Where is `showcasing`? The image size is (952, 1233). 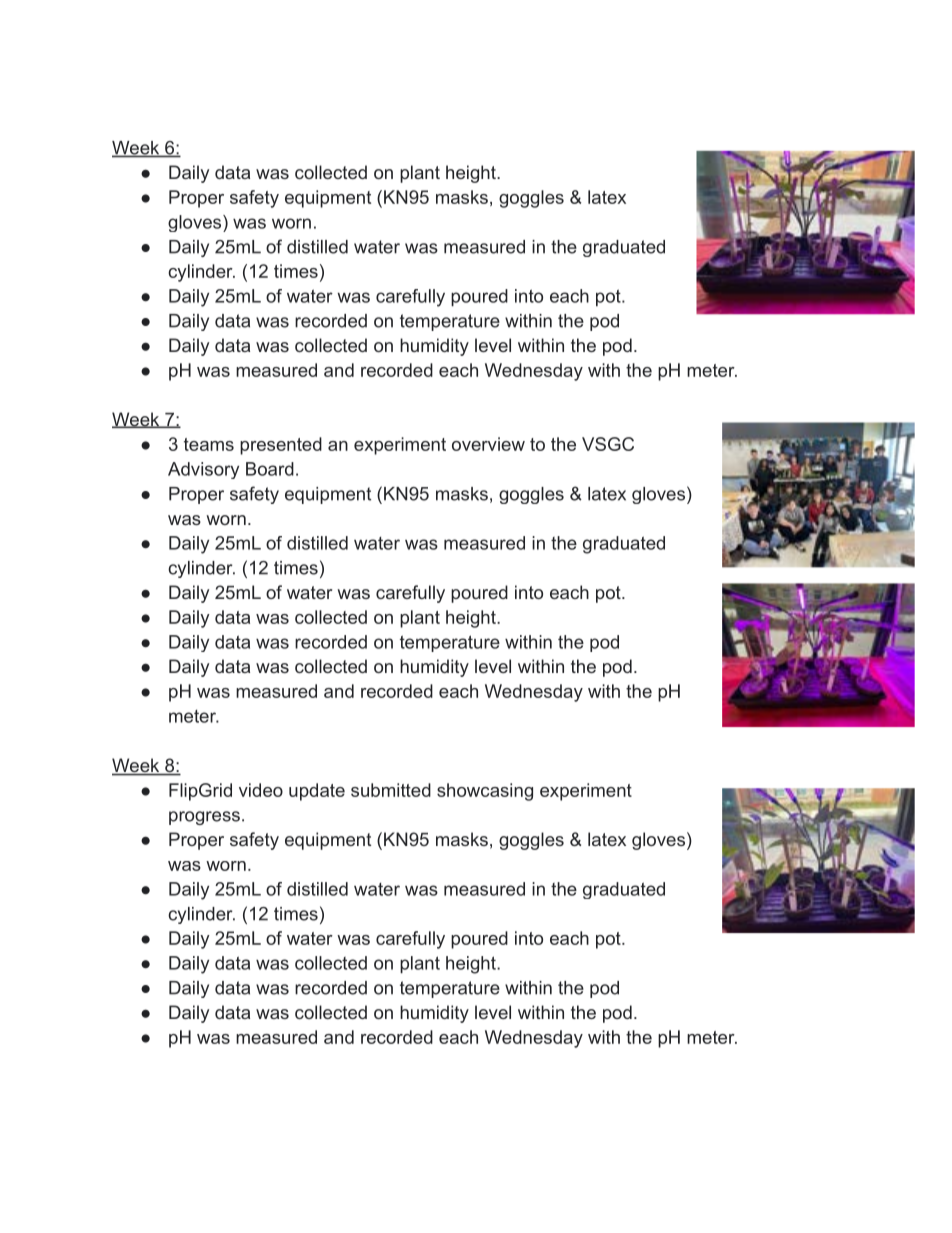
showcasing is located at coordinates (485, 792).
